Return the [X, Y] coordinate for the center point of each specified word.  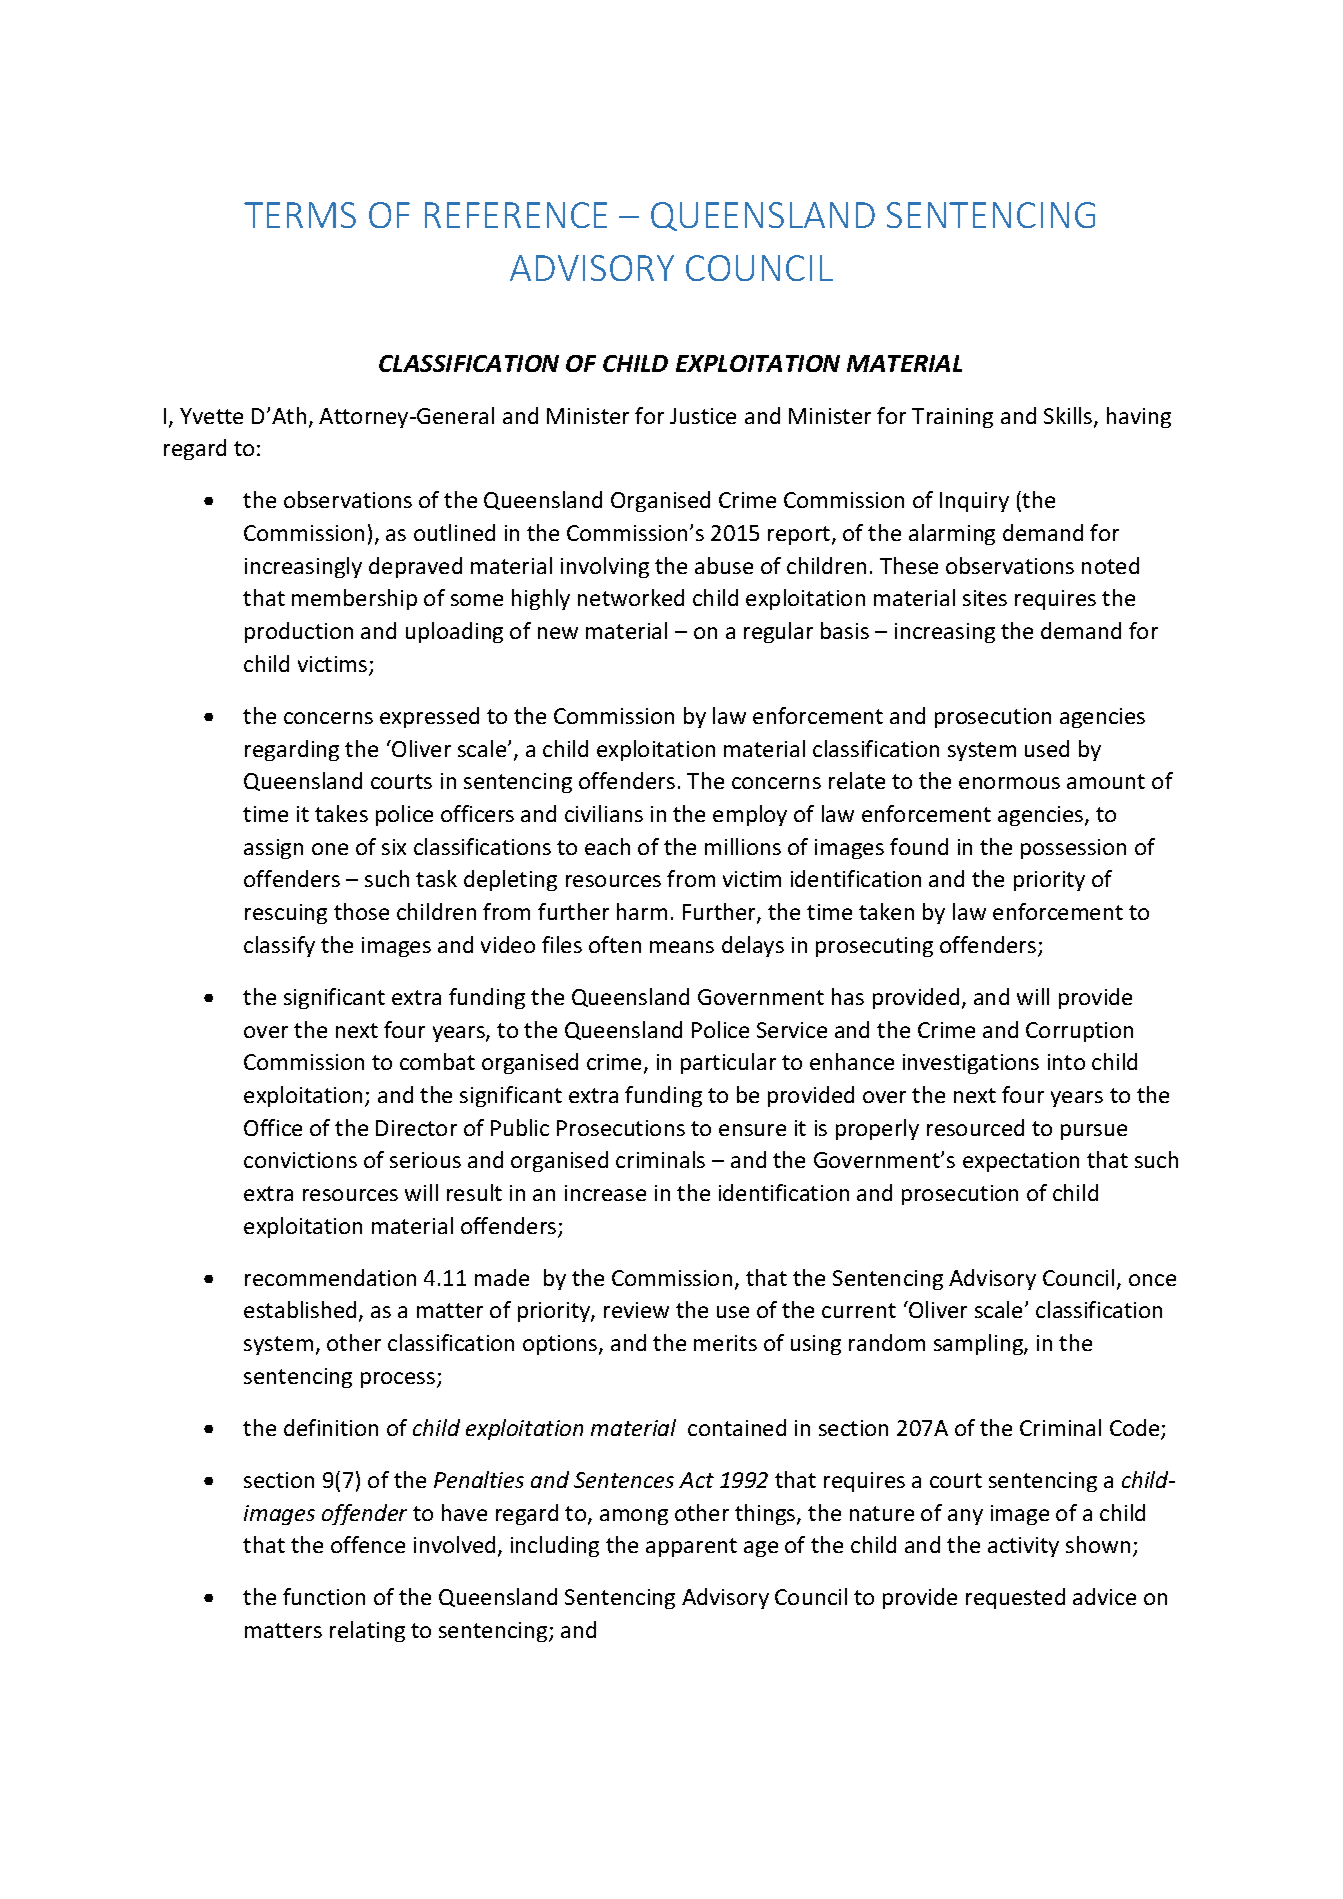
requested [1015, 1598]
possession [1073, 849]
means [682, 947]
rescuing [286, 914]
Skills [1069, 417]
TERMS [300, 215]
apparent [691, 1547]
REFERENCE [516, 215]
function [324, 1596]
